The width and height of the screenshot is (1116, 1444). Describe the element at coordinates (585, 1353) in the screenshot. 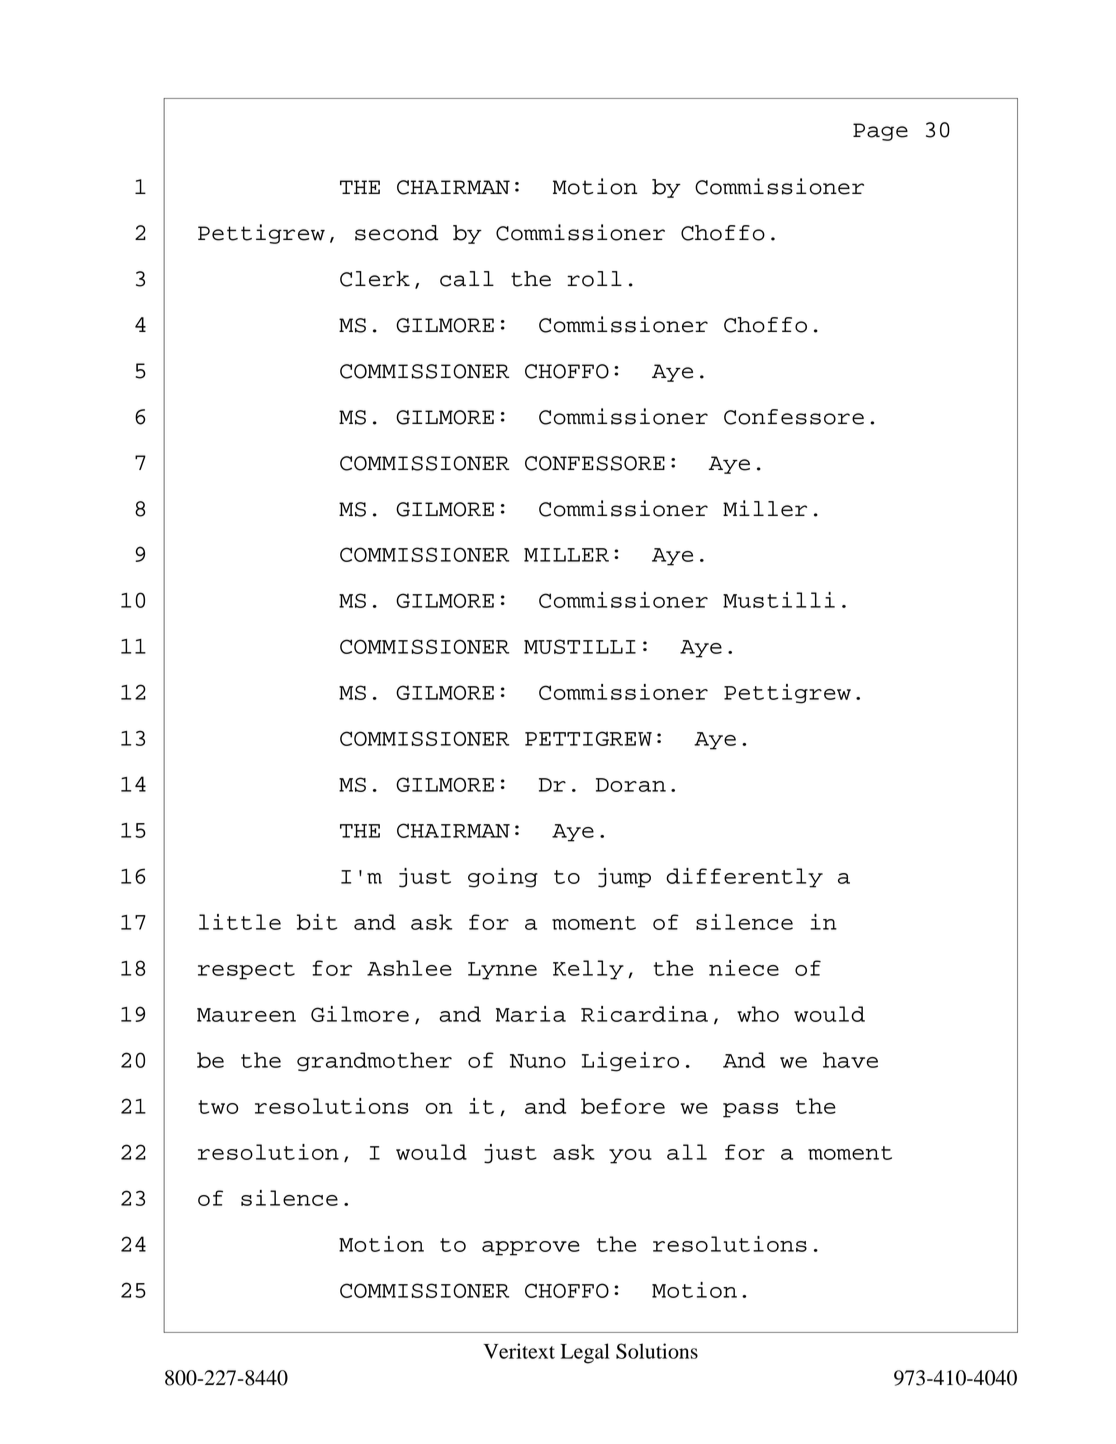

I see `Legal` at that location.
